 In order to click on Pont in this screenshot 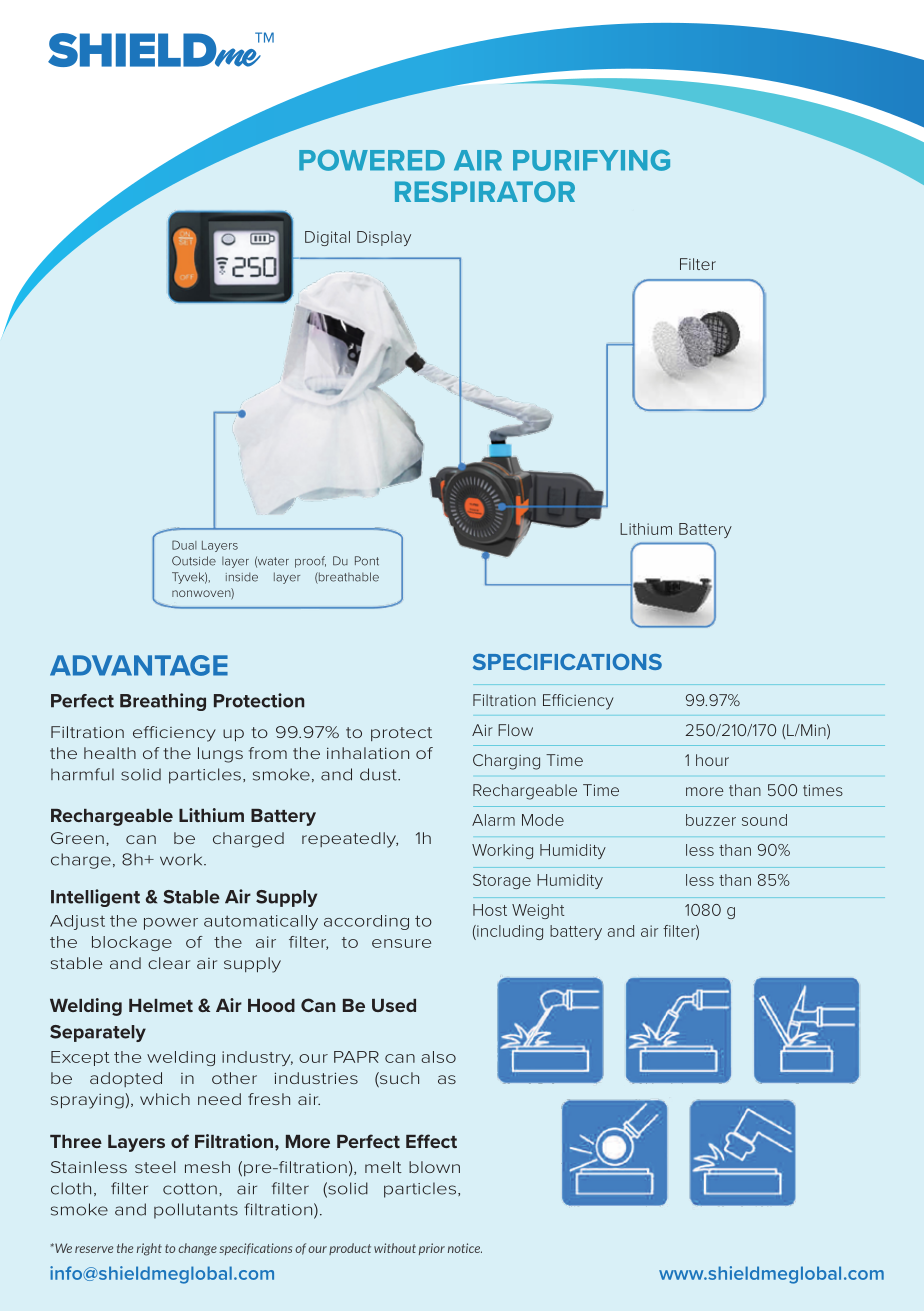, I will do `click(367, 561)`.
